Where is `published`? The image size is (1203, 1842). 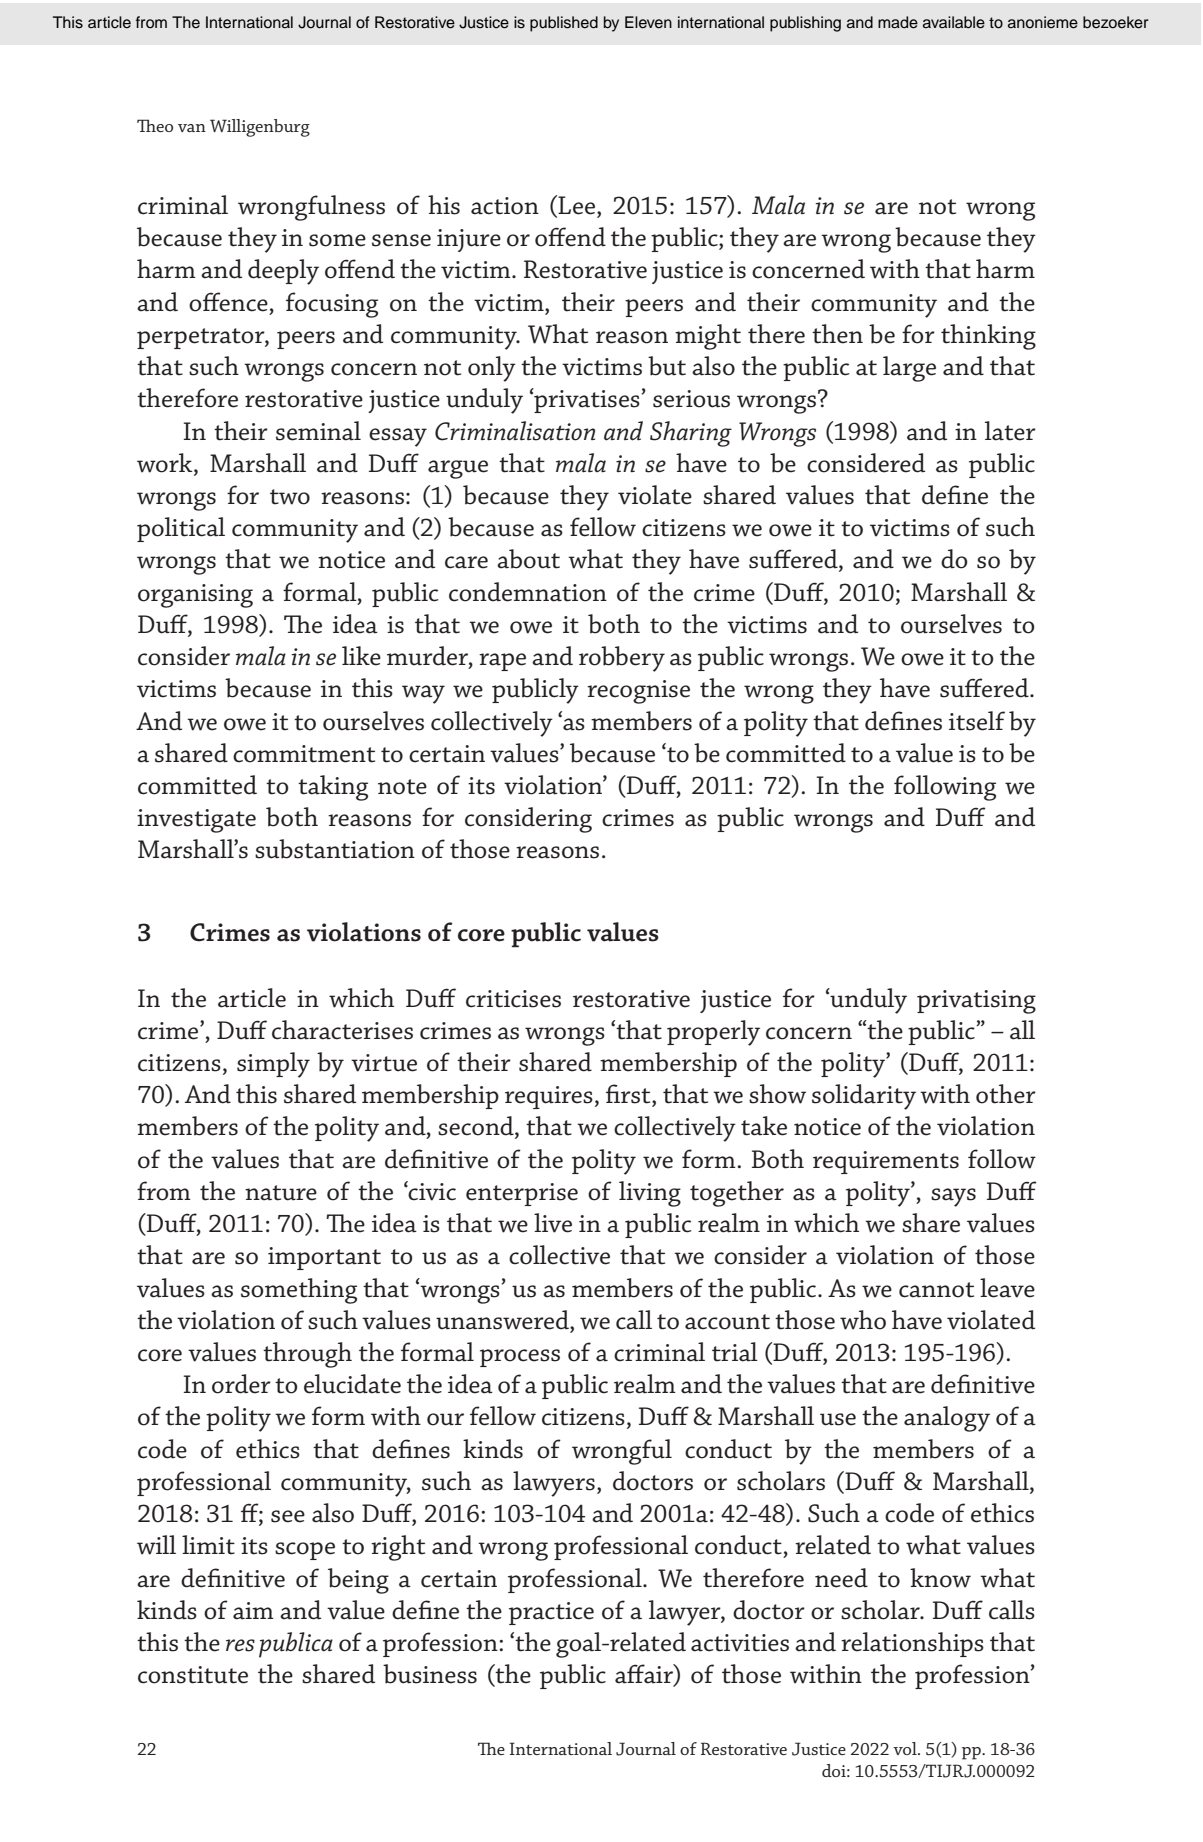 published is located at coordinates (564, 24).
